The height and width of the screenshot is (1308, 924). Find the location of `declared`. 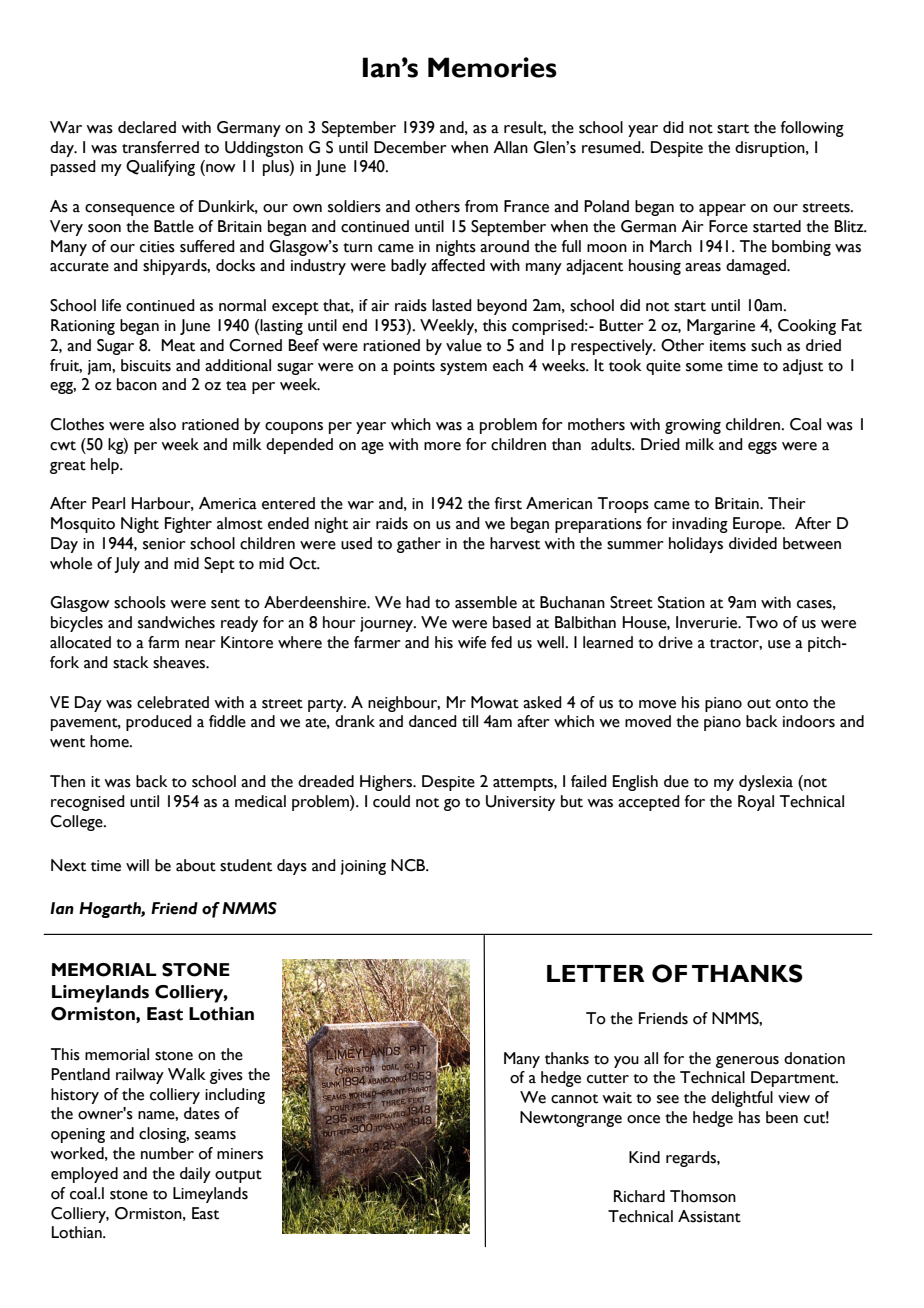

declared is located at coordinates (147, 127).
